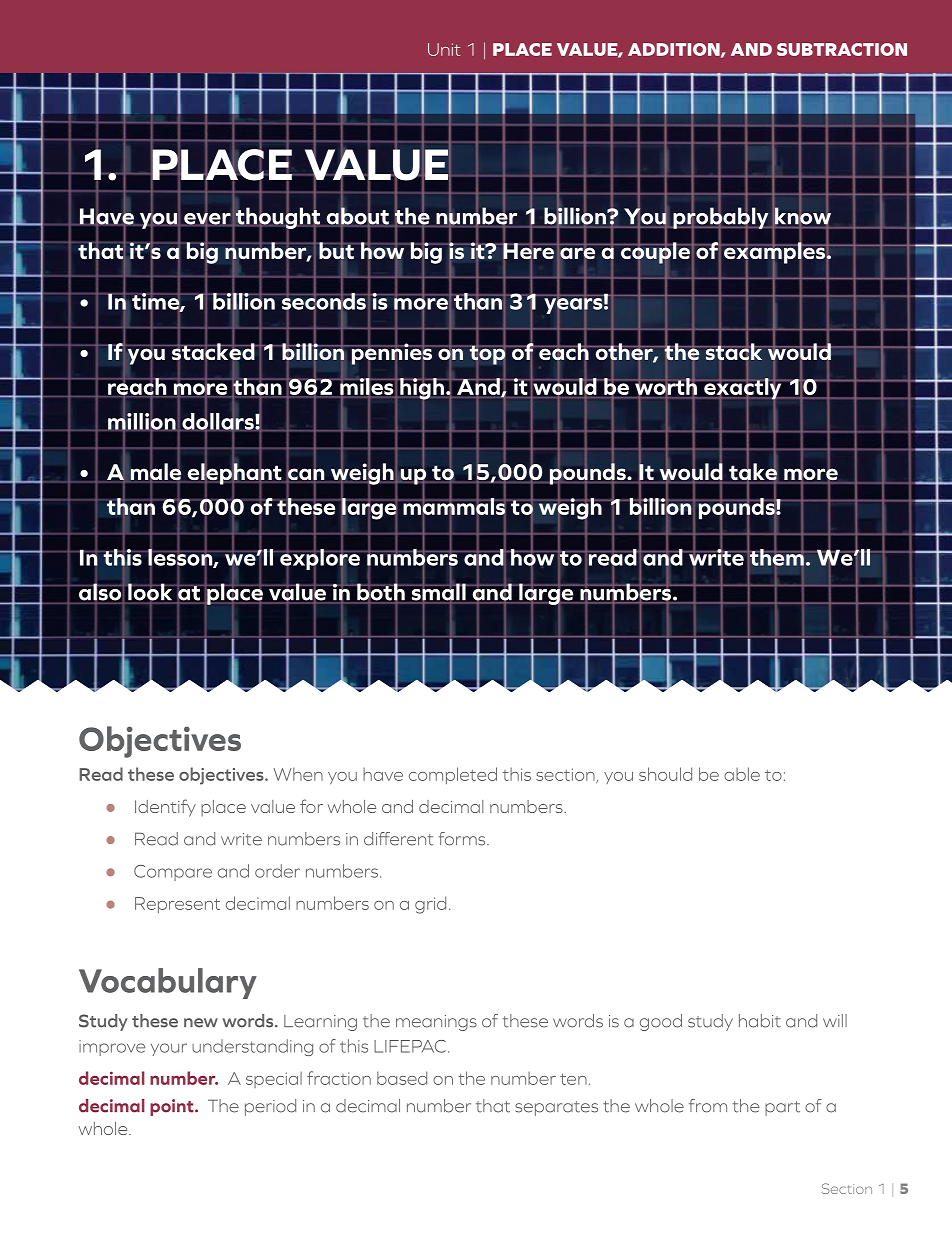  What do you see at coordinates (402, 1078) in the screenshot?
I see `based` at bounding box center [402, 1078].
